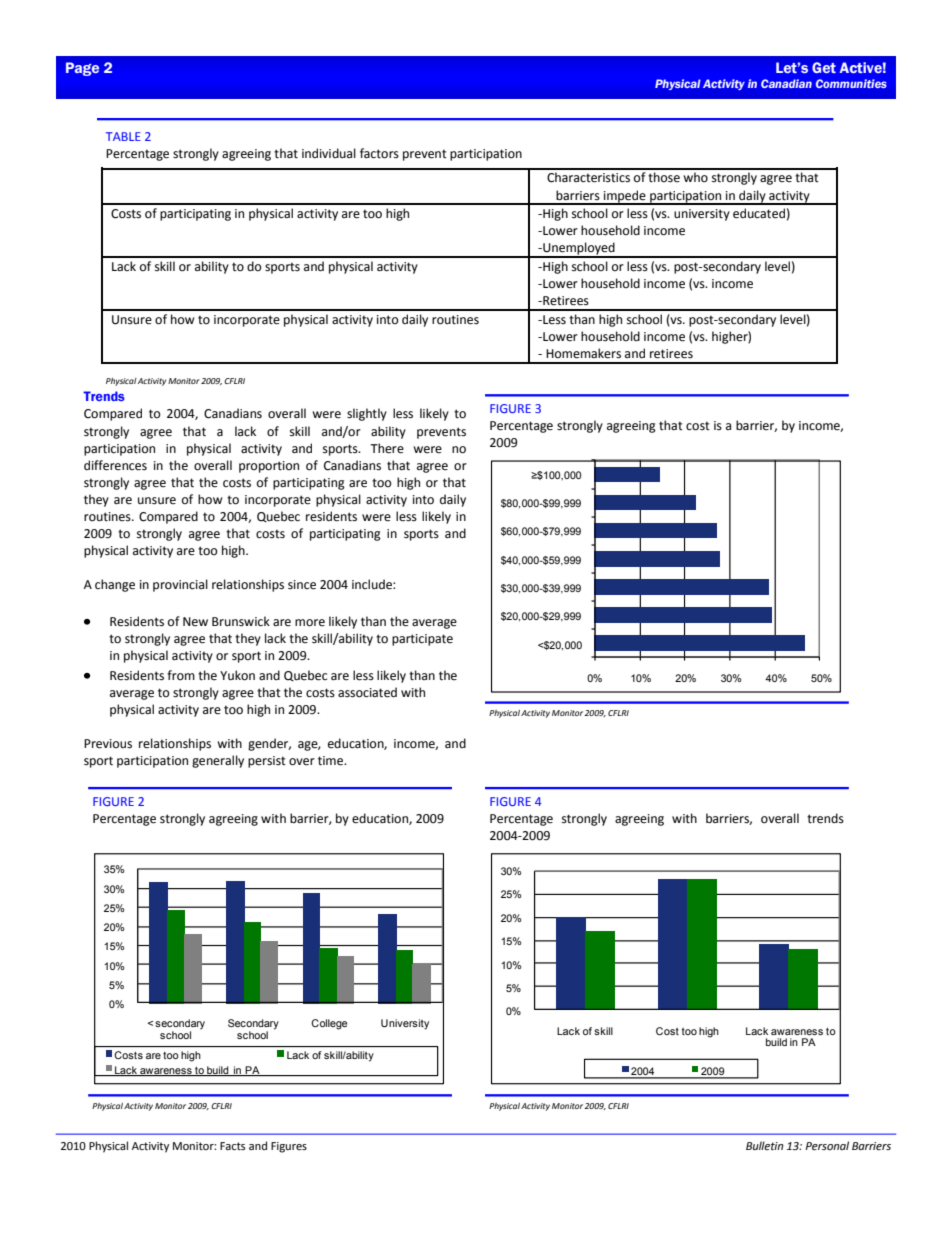  I want to click on Homemakers, so click(583, 353).
